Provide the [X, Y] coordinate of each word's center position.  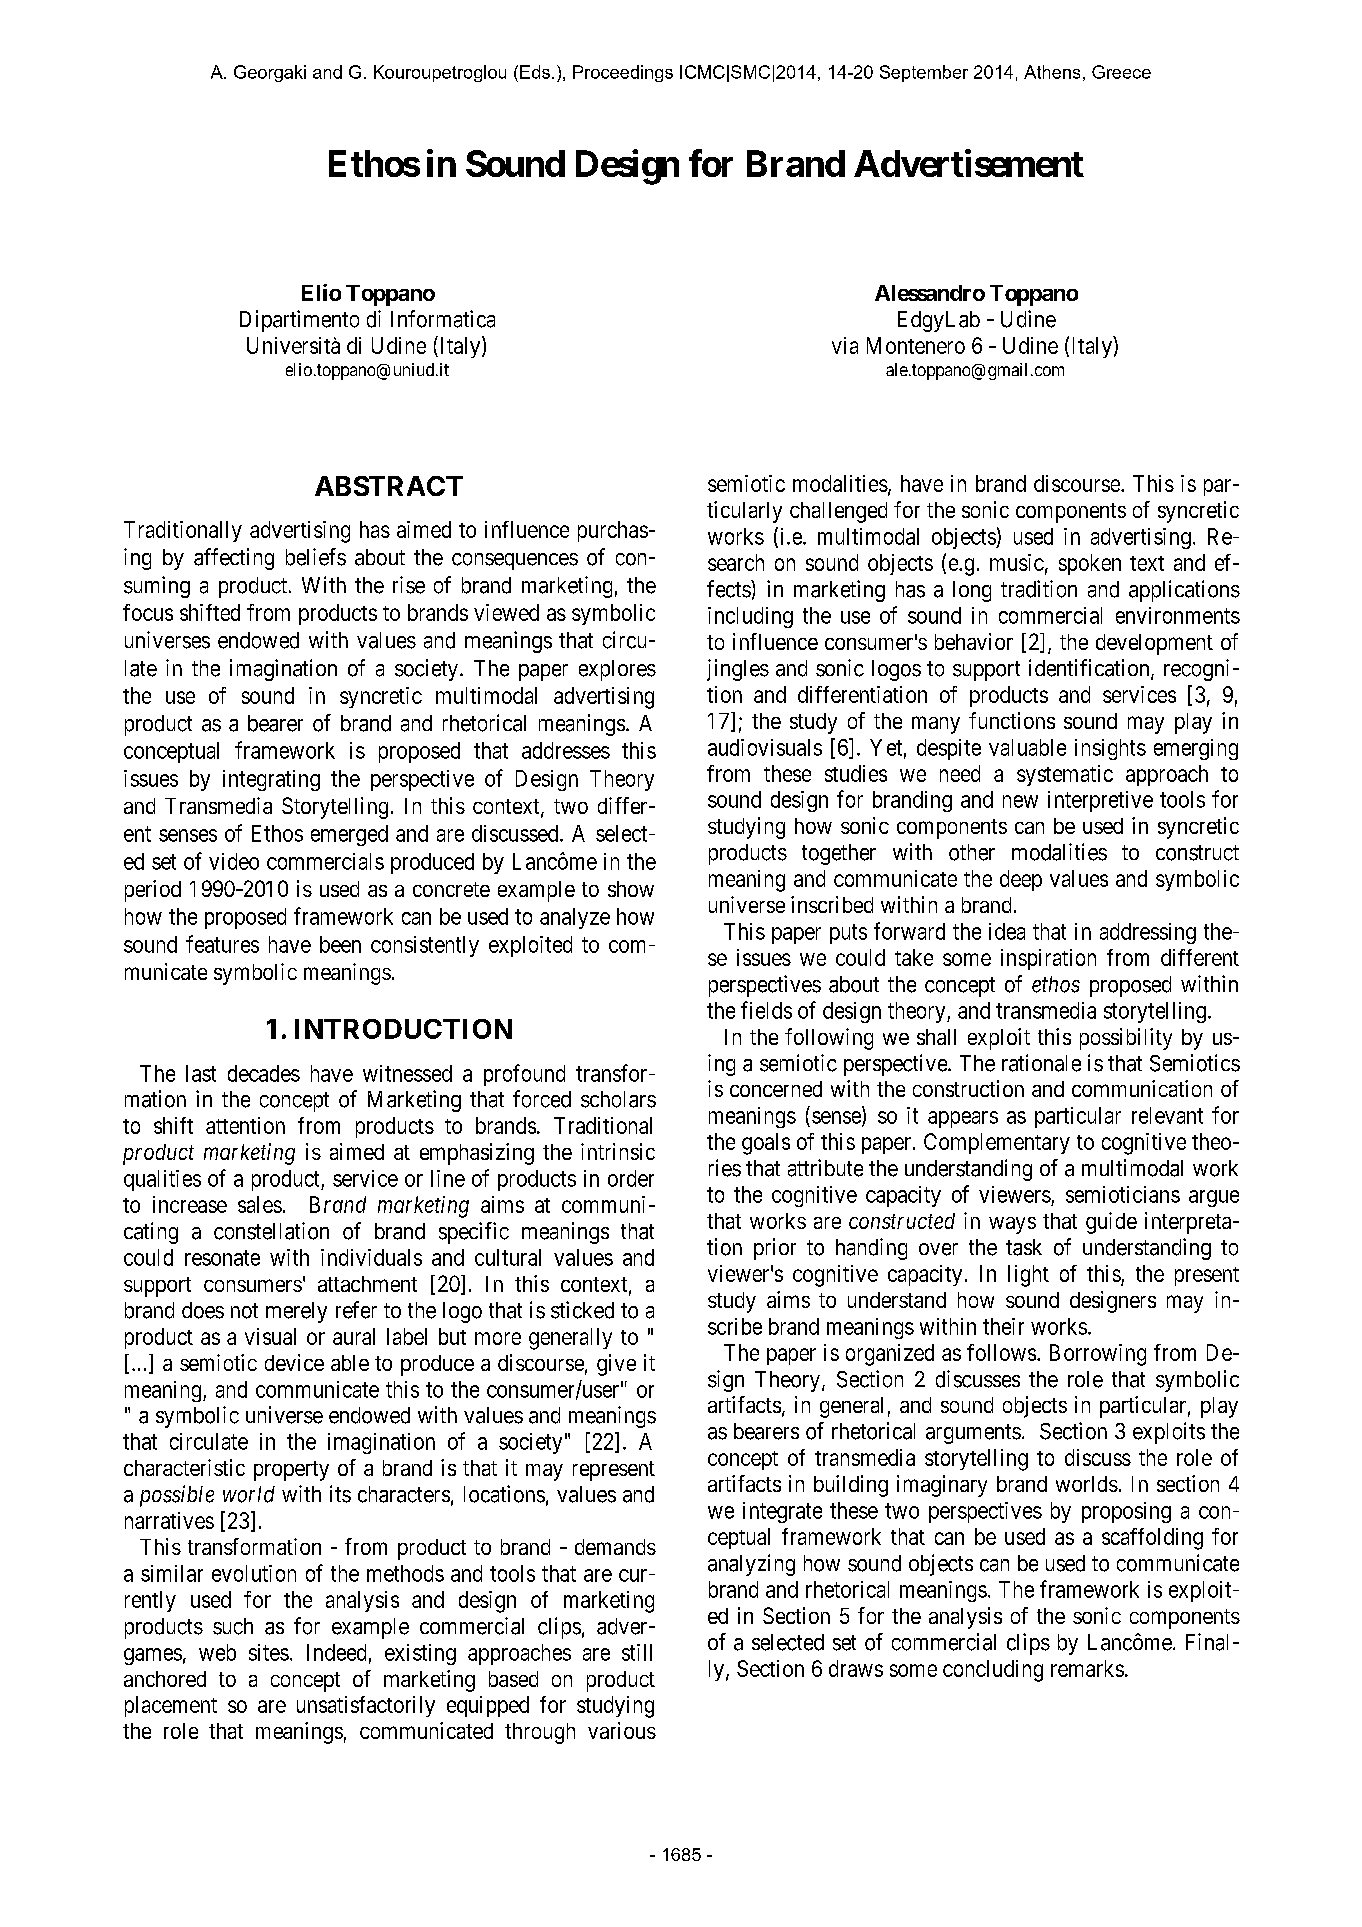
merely [296, 1312]
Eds [535, 72]
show [631, 889]
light [1028, 1276]
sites [269, 1652]
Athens [1052, 72]
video [234, 861]
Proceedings [623, 73]
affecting [234, 559]
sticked [582, 1310]
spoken [1090, 564]
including [750, 617]
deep [1021, 880]
